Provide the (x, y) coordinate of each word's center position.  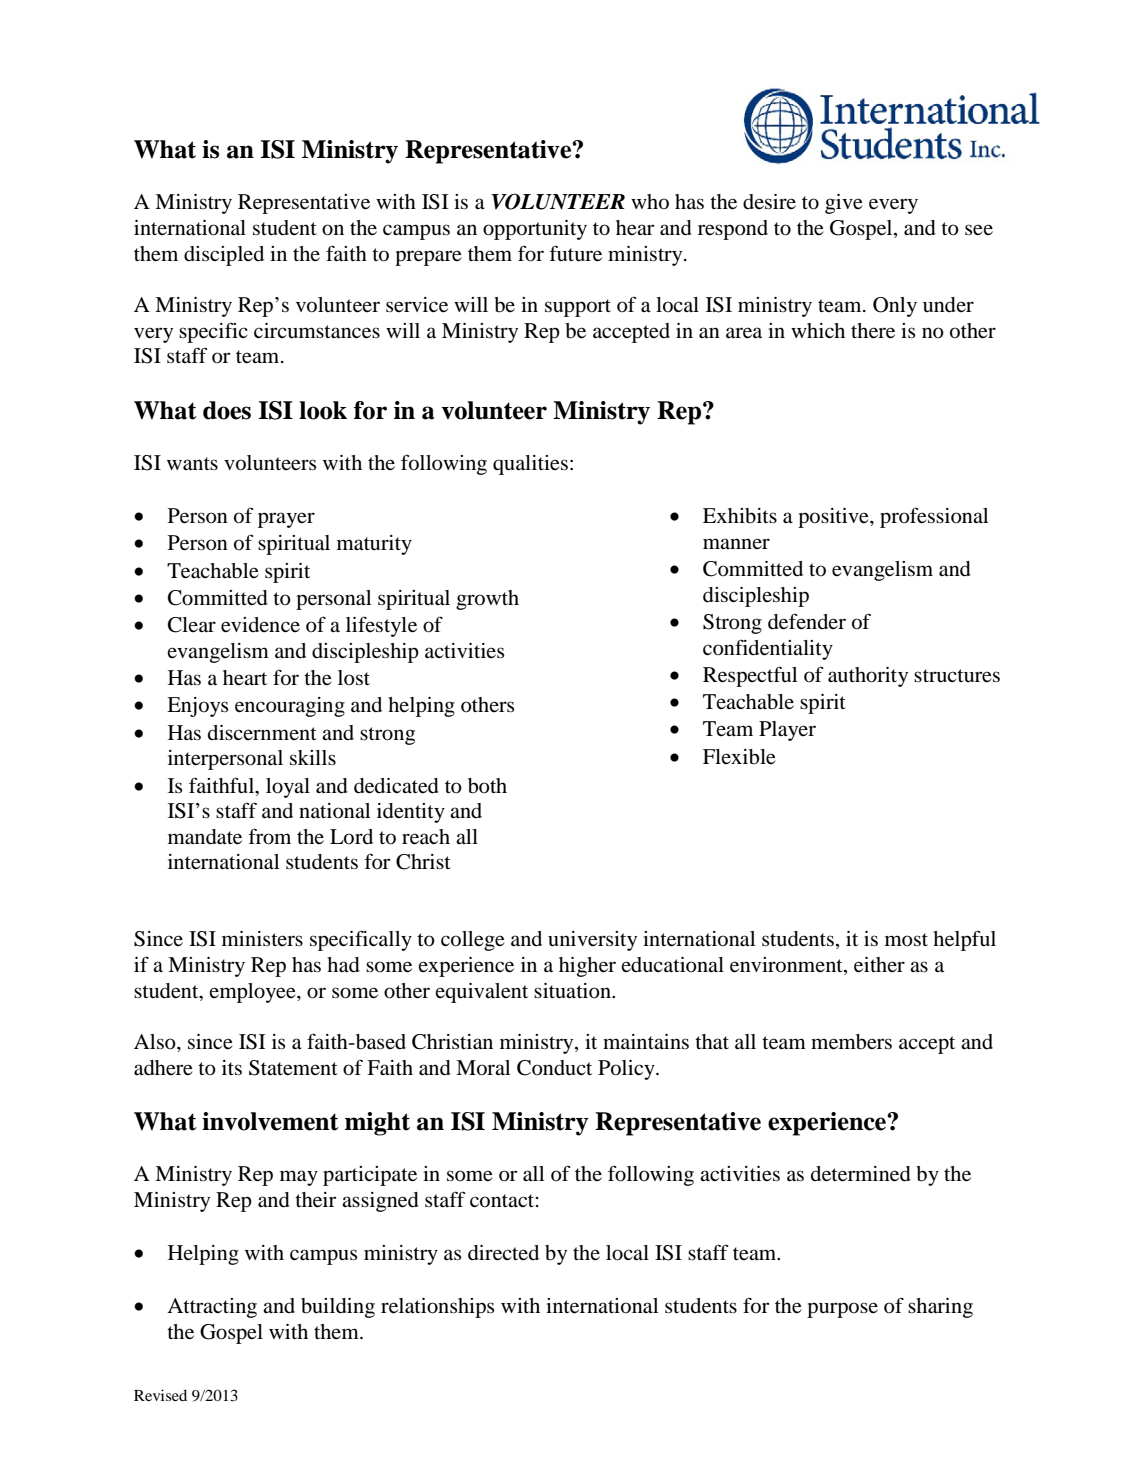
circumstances (317, 331)
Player (787, 731)
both (487, 786)
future (575, 253)
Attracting (212, 1308)
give (844, 204)
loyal (288, 788)
